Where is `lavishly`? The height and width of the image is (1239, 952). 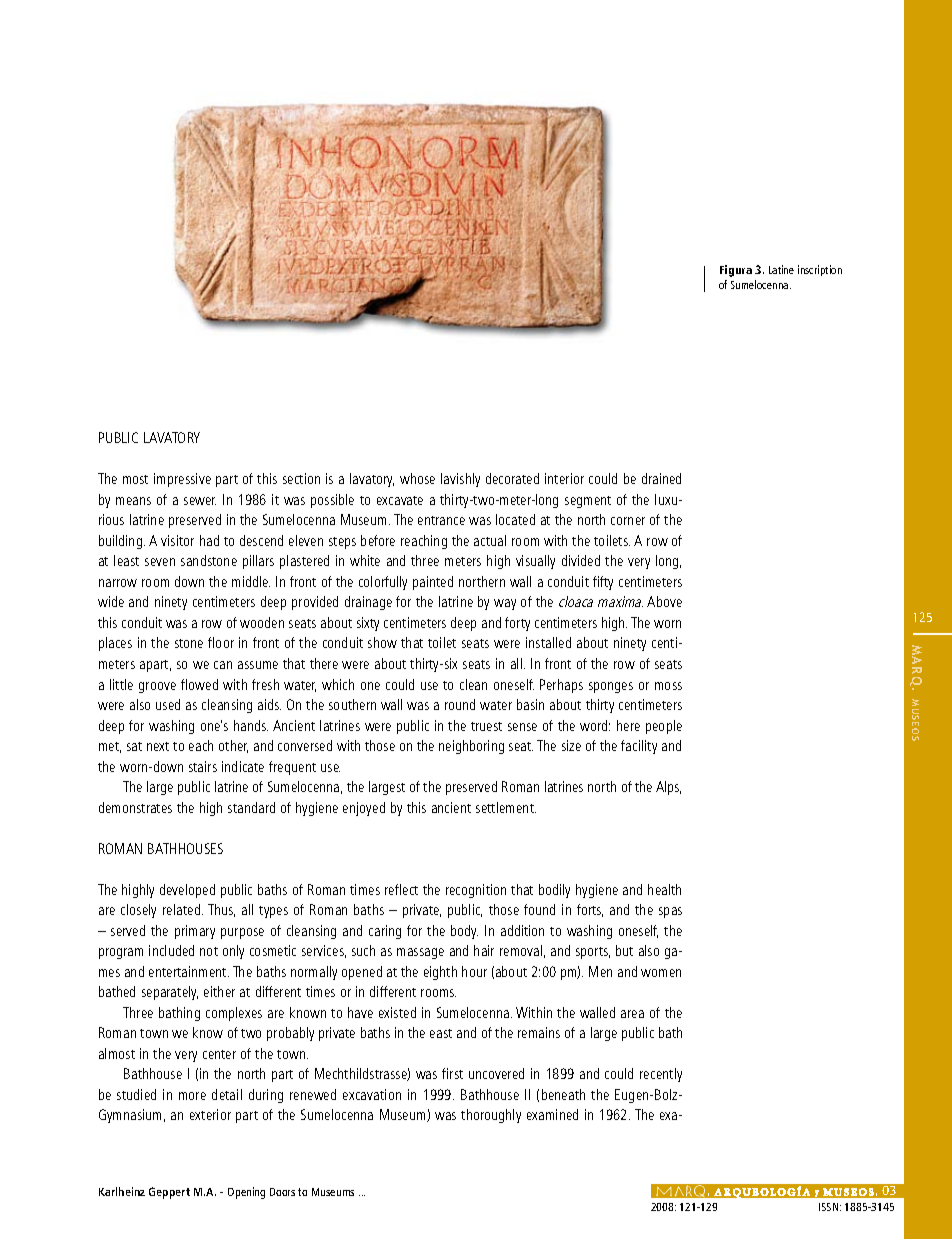 lavishly is located at coordinates (460, 480).
